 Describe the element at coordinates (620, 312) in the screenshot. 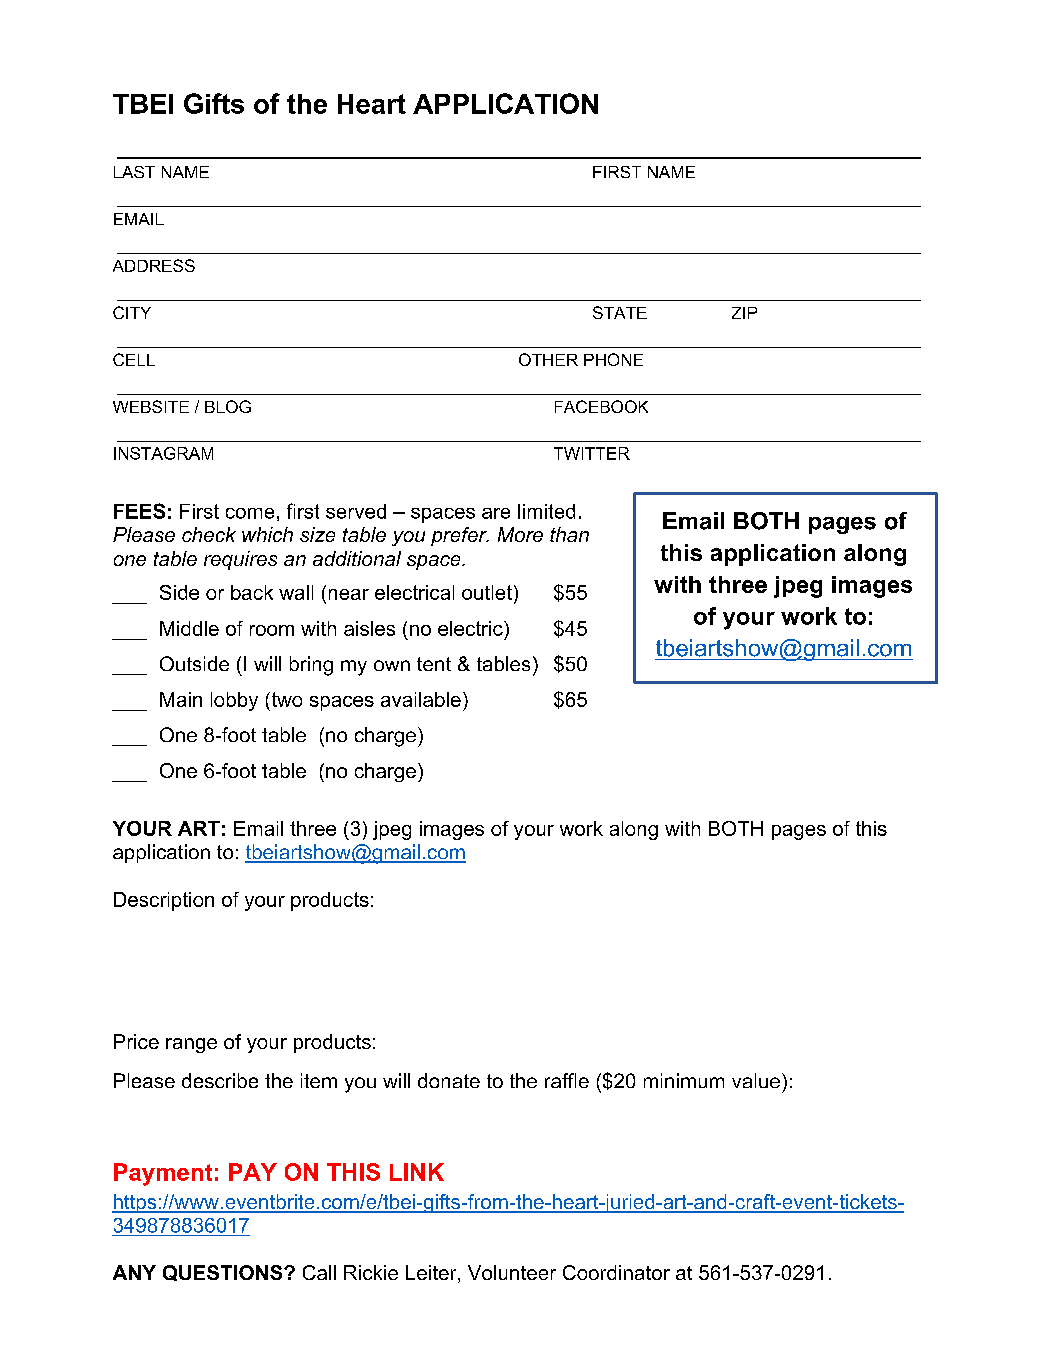

I see `STATE` at that location.
